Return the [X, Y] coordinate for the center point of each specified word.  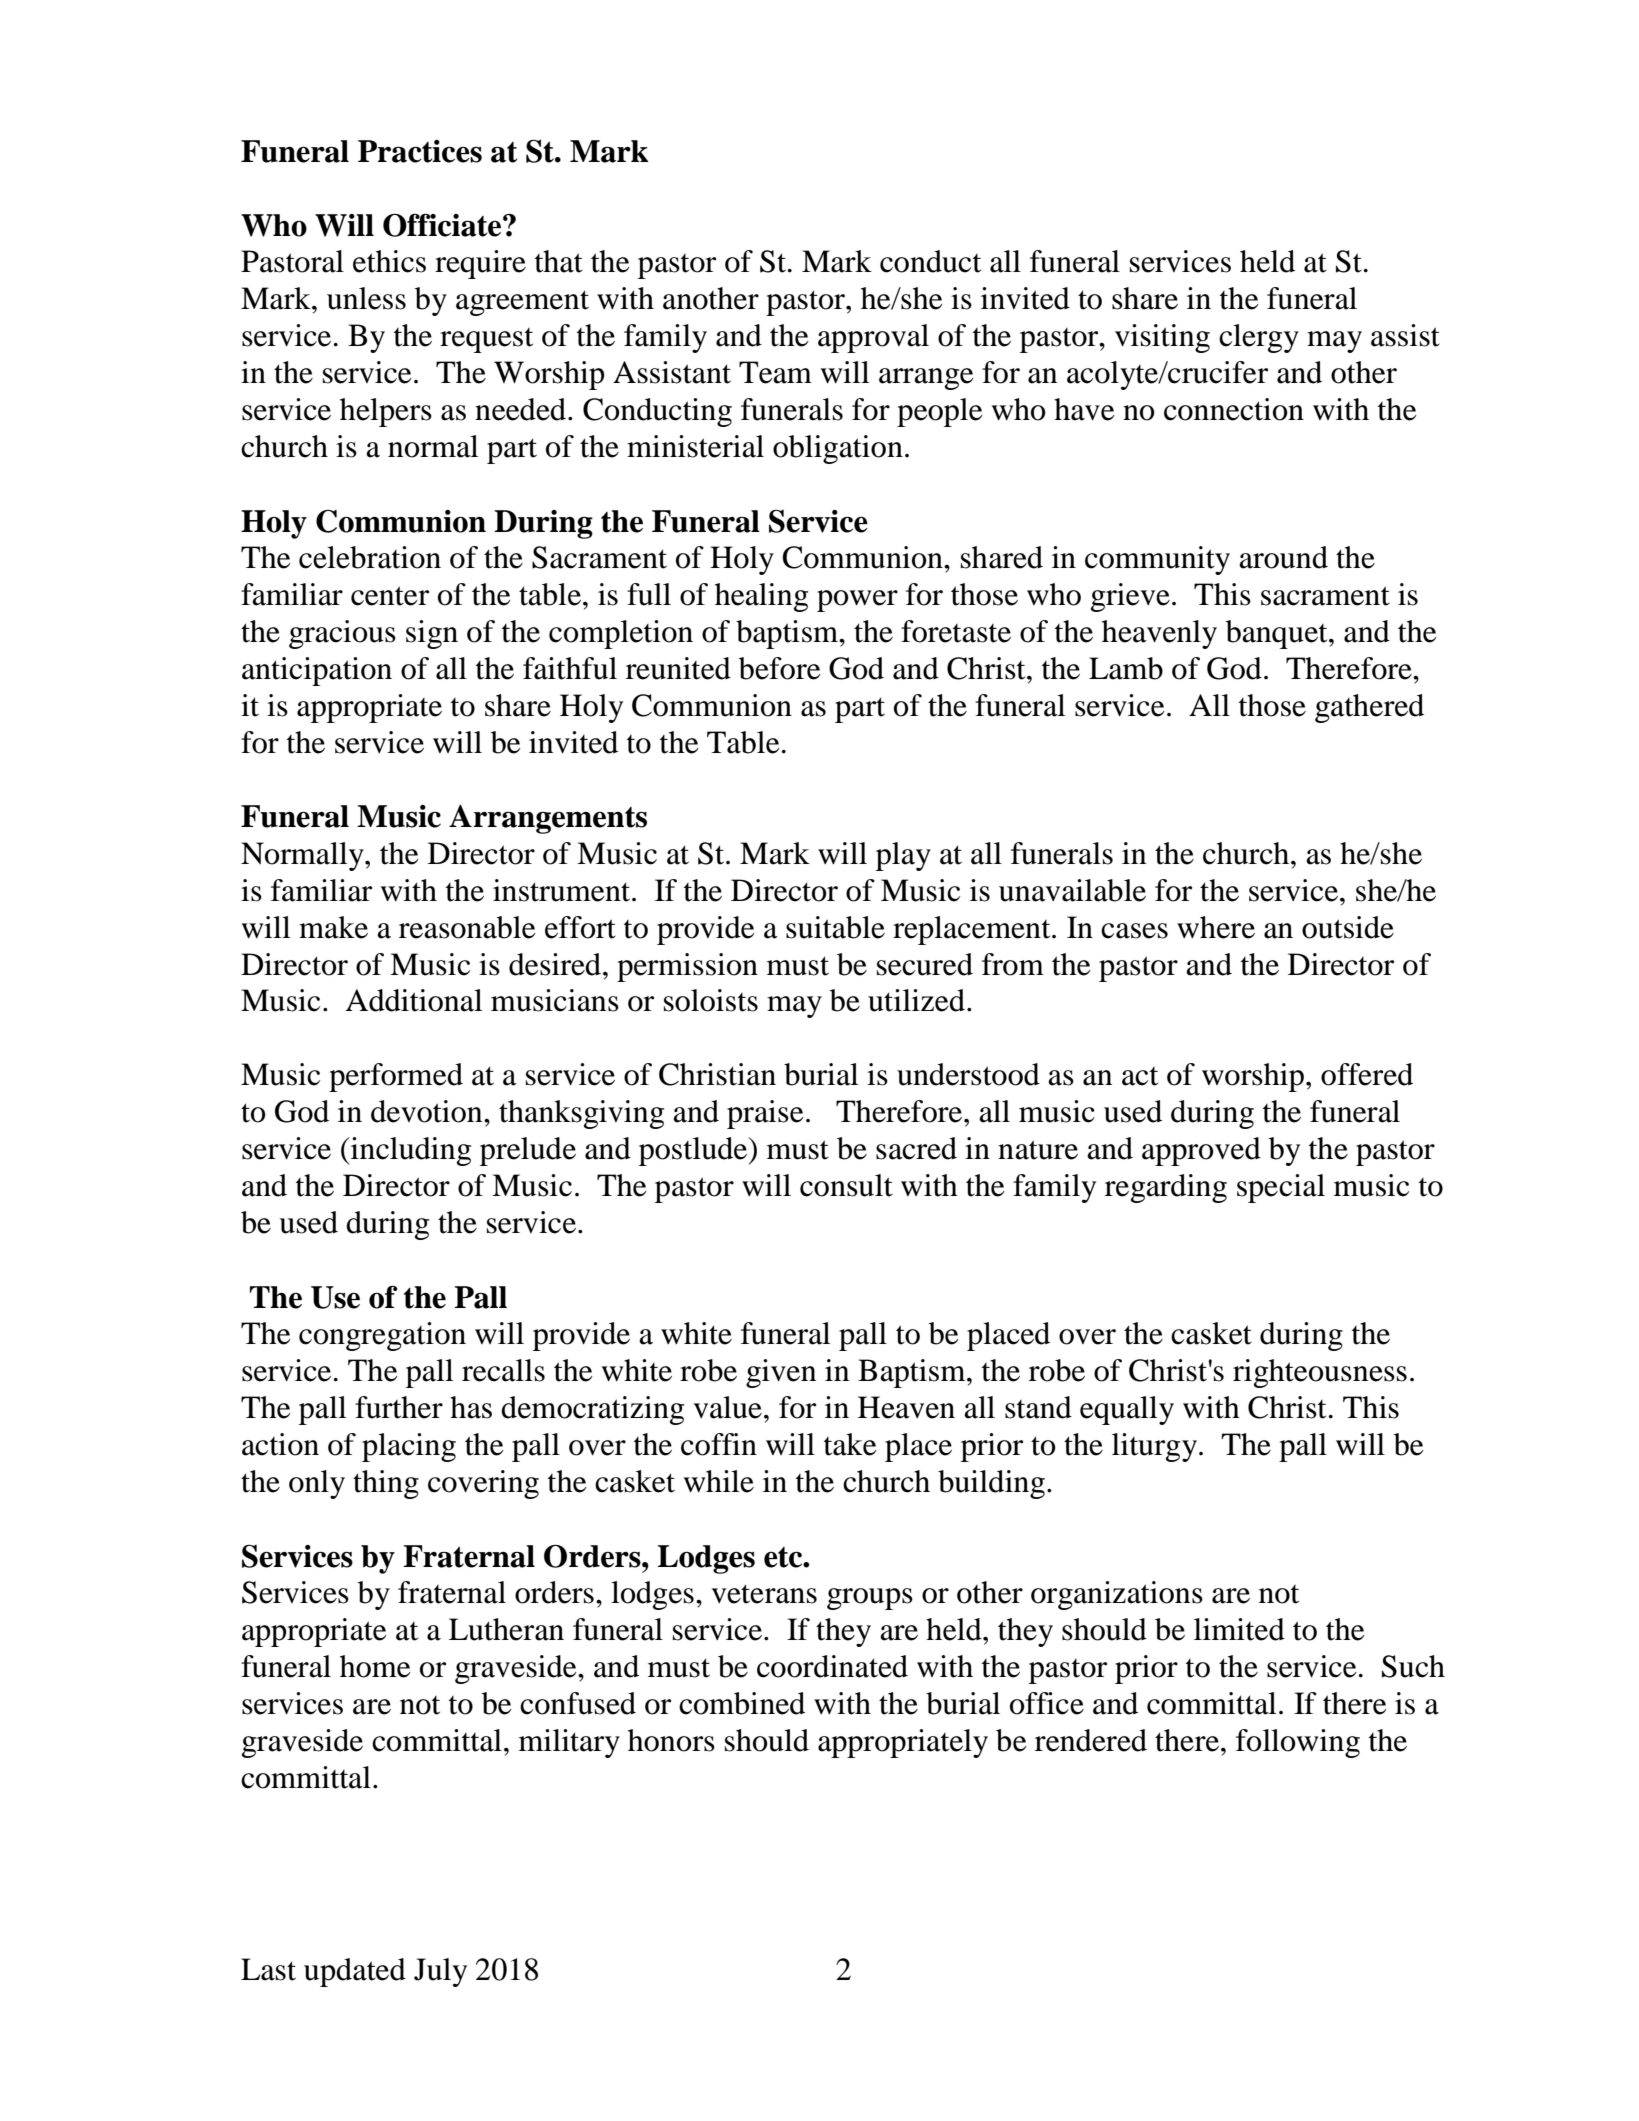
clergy [1259, 338]
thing [386, 1484]
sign [432, 634]
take [850, 1444]
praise [765, 1114]
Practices [420, 151]
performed [396, 1077]
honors [671, 1740]
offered [1367, 1074]
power [857, 601]
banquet [1278, 634]
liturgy [1154, 1447]
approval [873, 338]
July [440, 1972]
